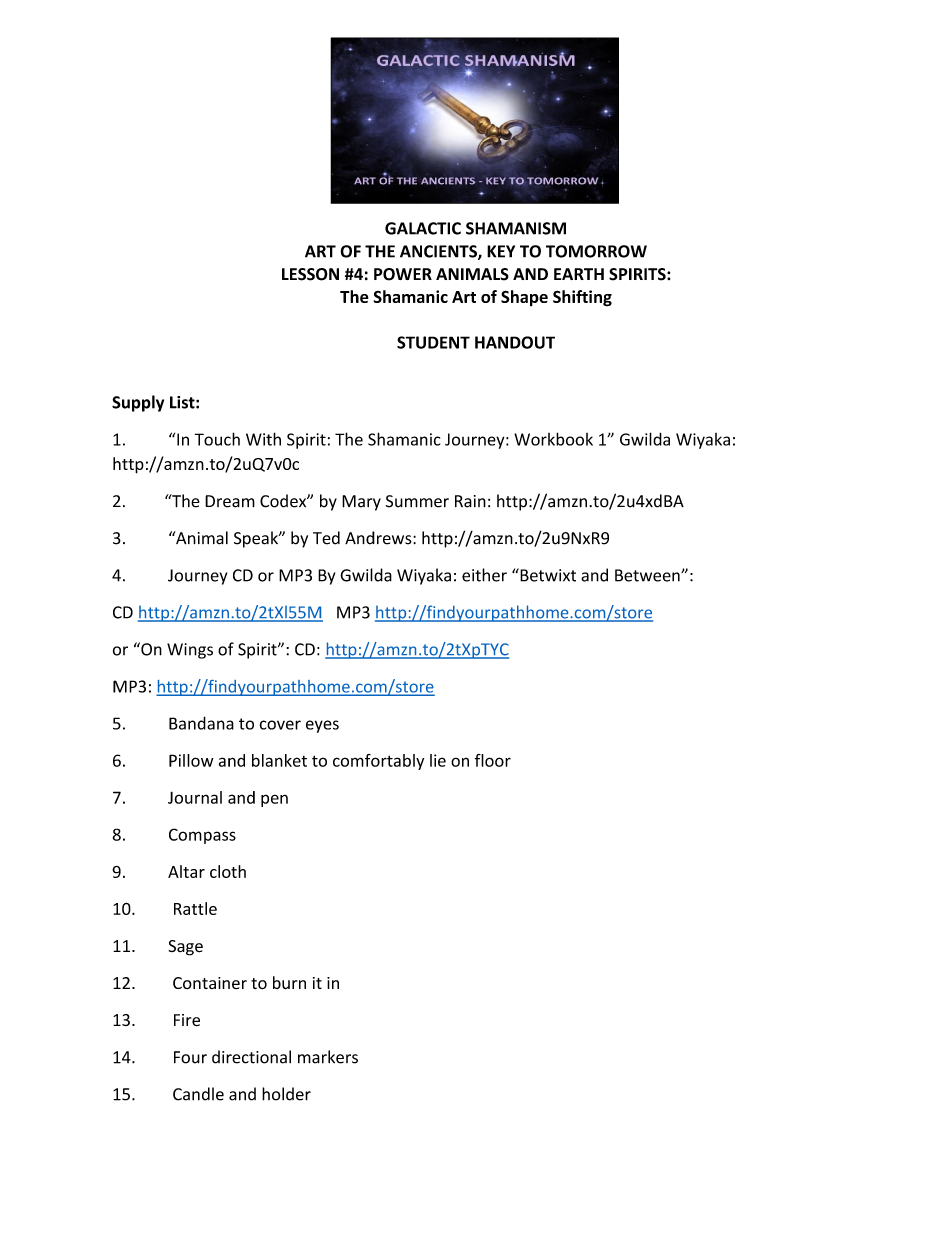 This screenshot has width=952, height=1233. What do you see at coordinates (403, 274) in the screenshot?
I see `POWER` at bounding box center [403, 274].
